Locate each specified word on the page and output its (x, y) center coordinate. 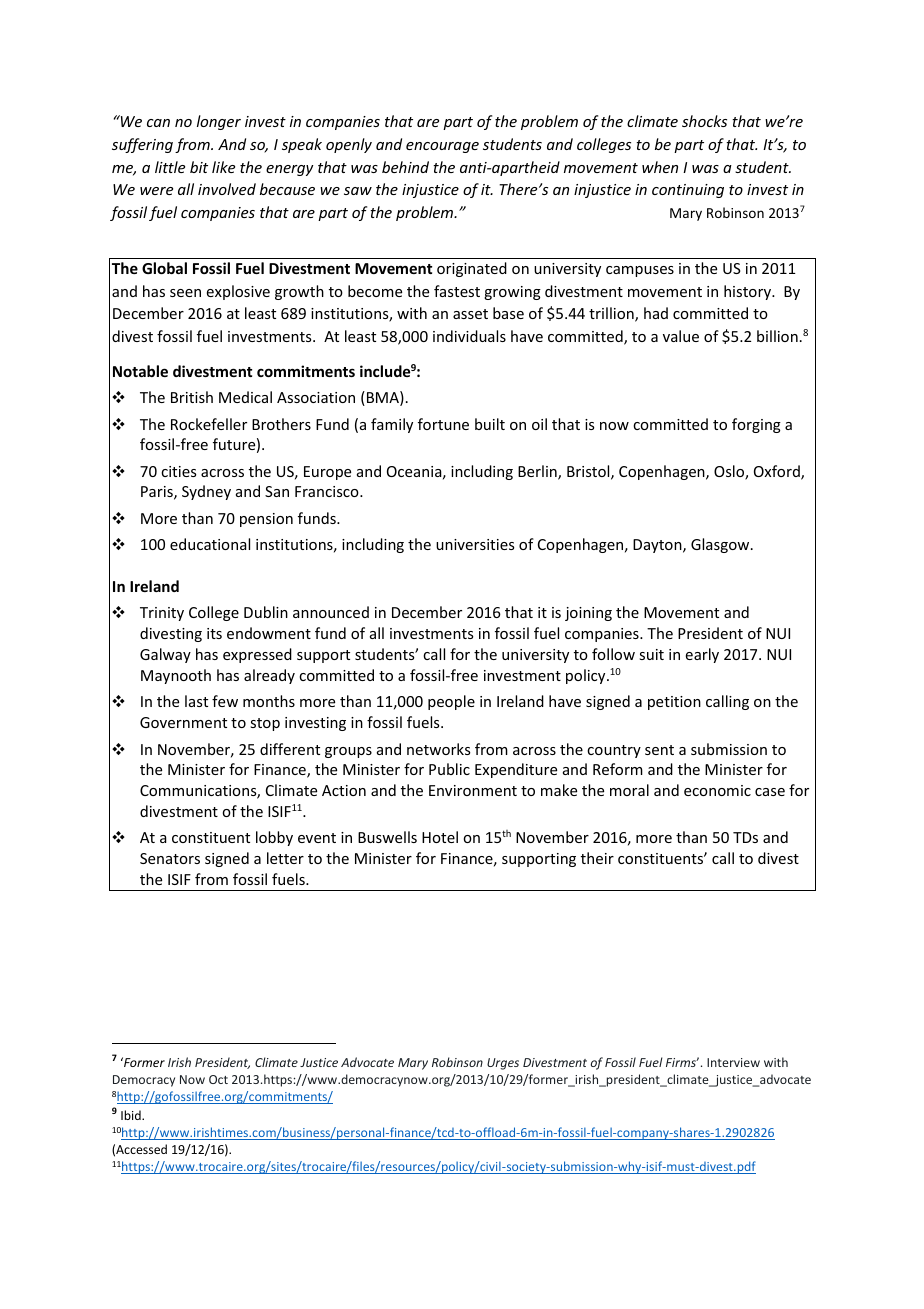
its (214, 633)
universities (475, 544)
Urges (503, 1064)
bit (199, 167)
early (702, 655)
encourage (442, 147)
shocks (704, 121)
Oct (218, 1079)
